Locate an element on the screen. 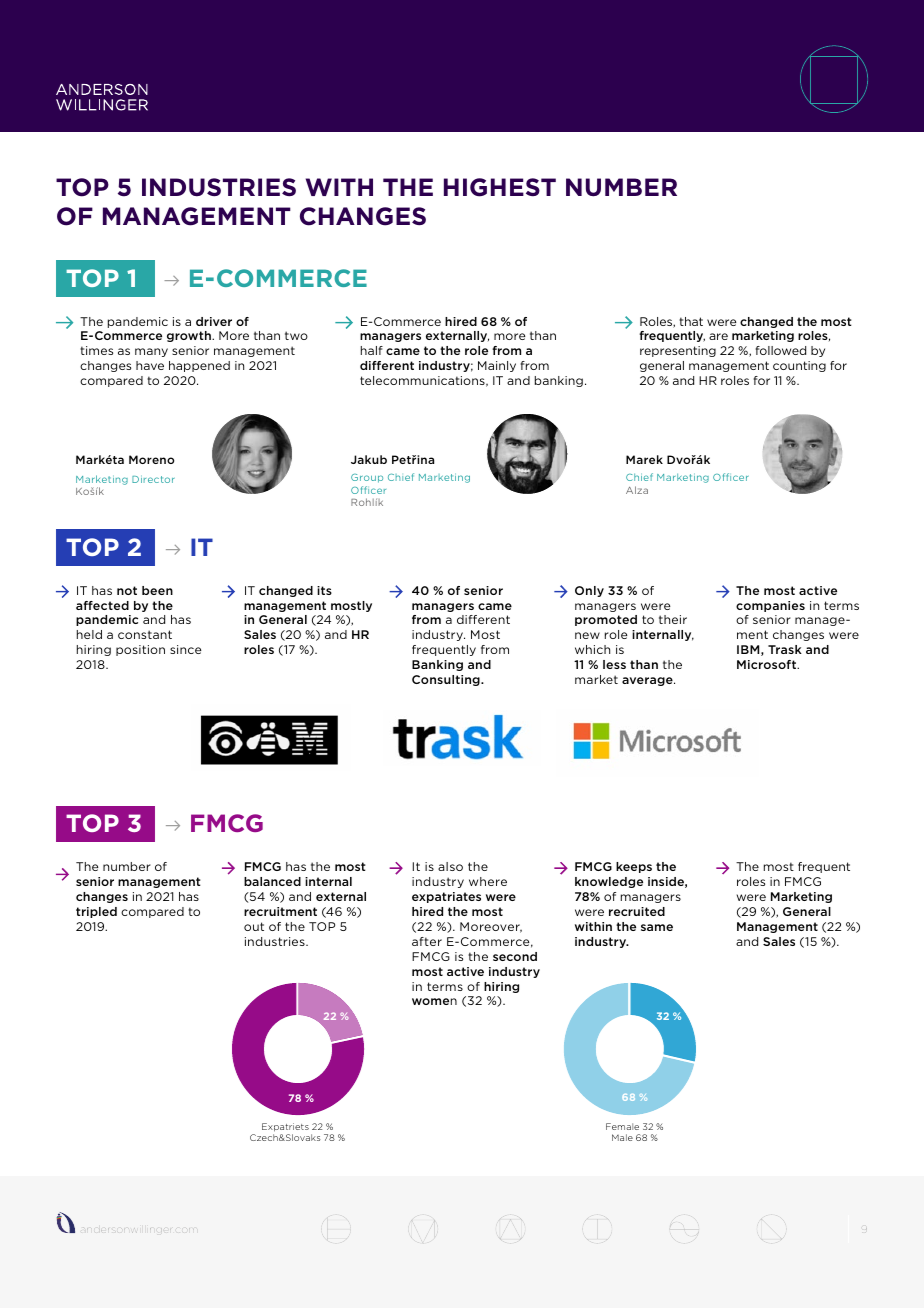  keeps is located at coordinates (634, 867).
